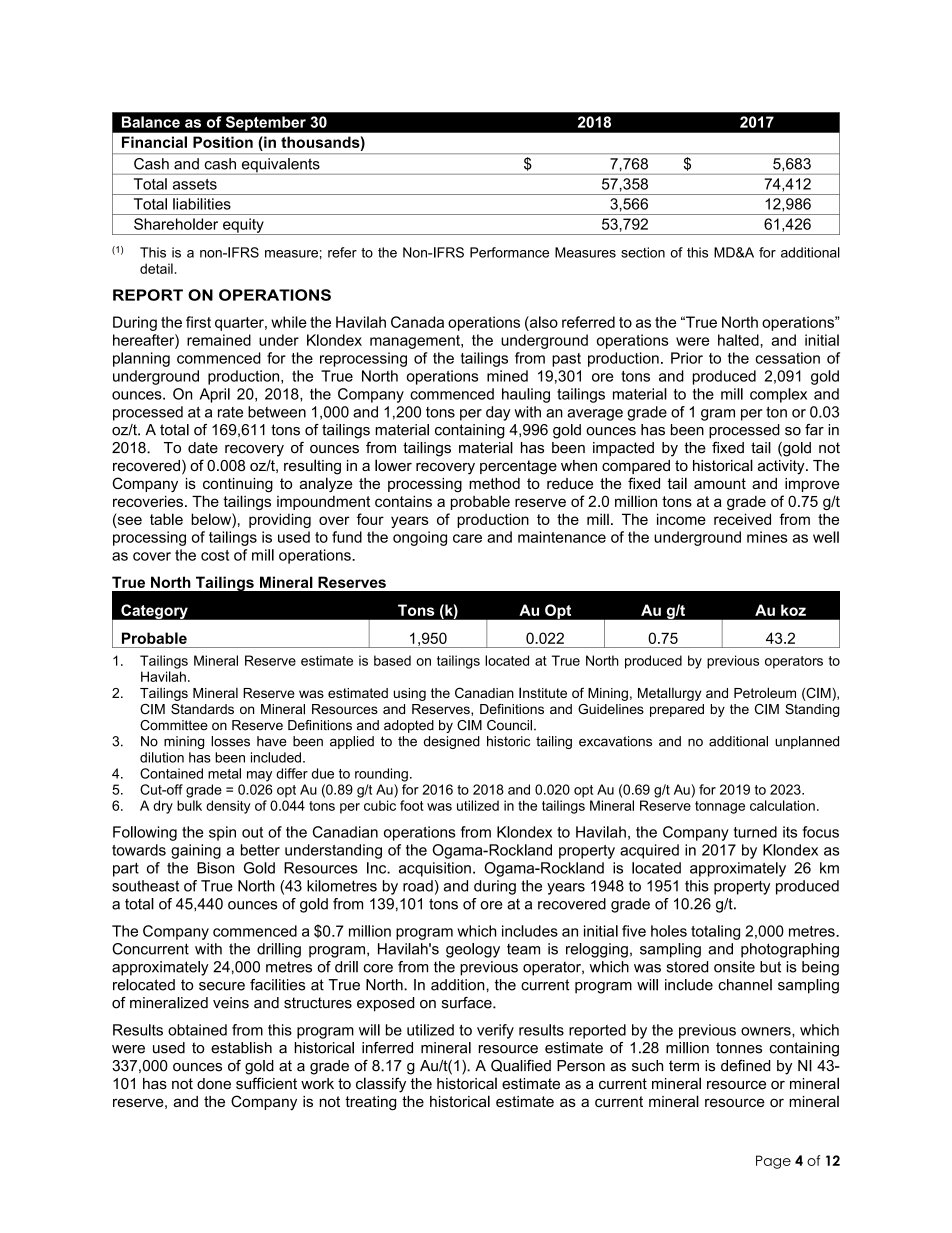  Describe the element at coordinates (720, 807) in the page. I see `tonnage` at that location.
